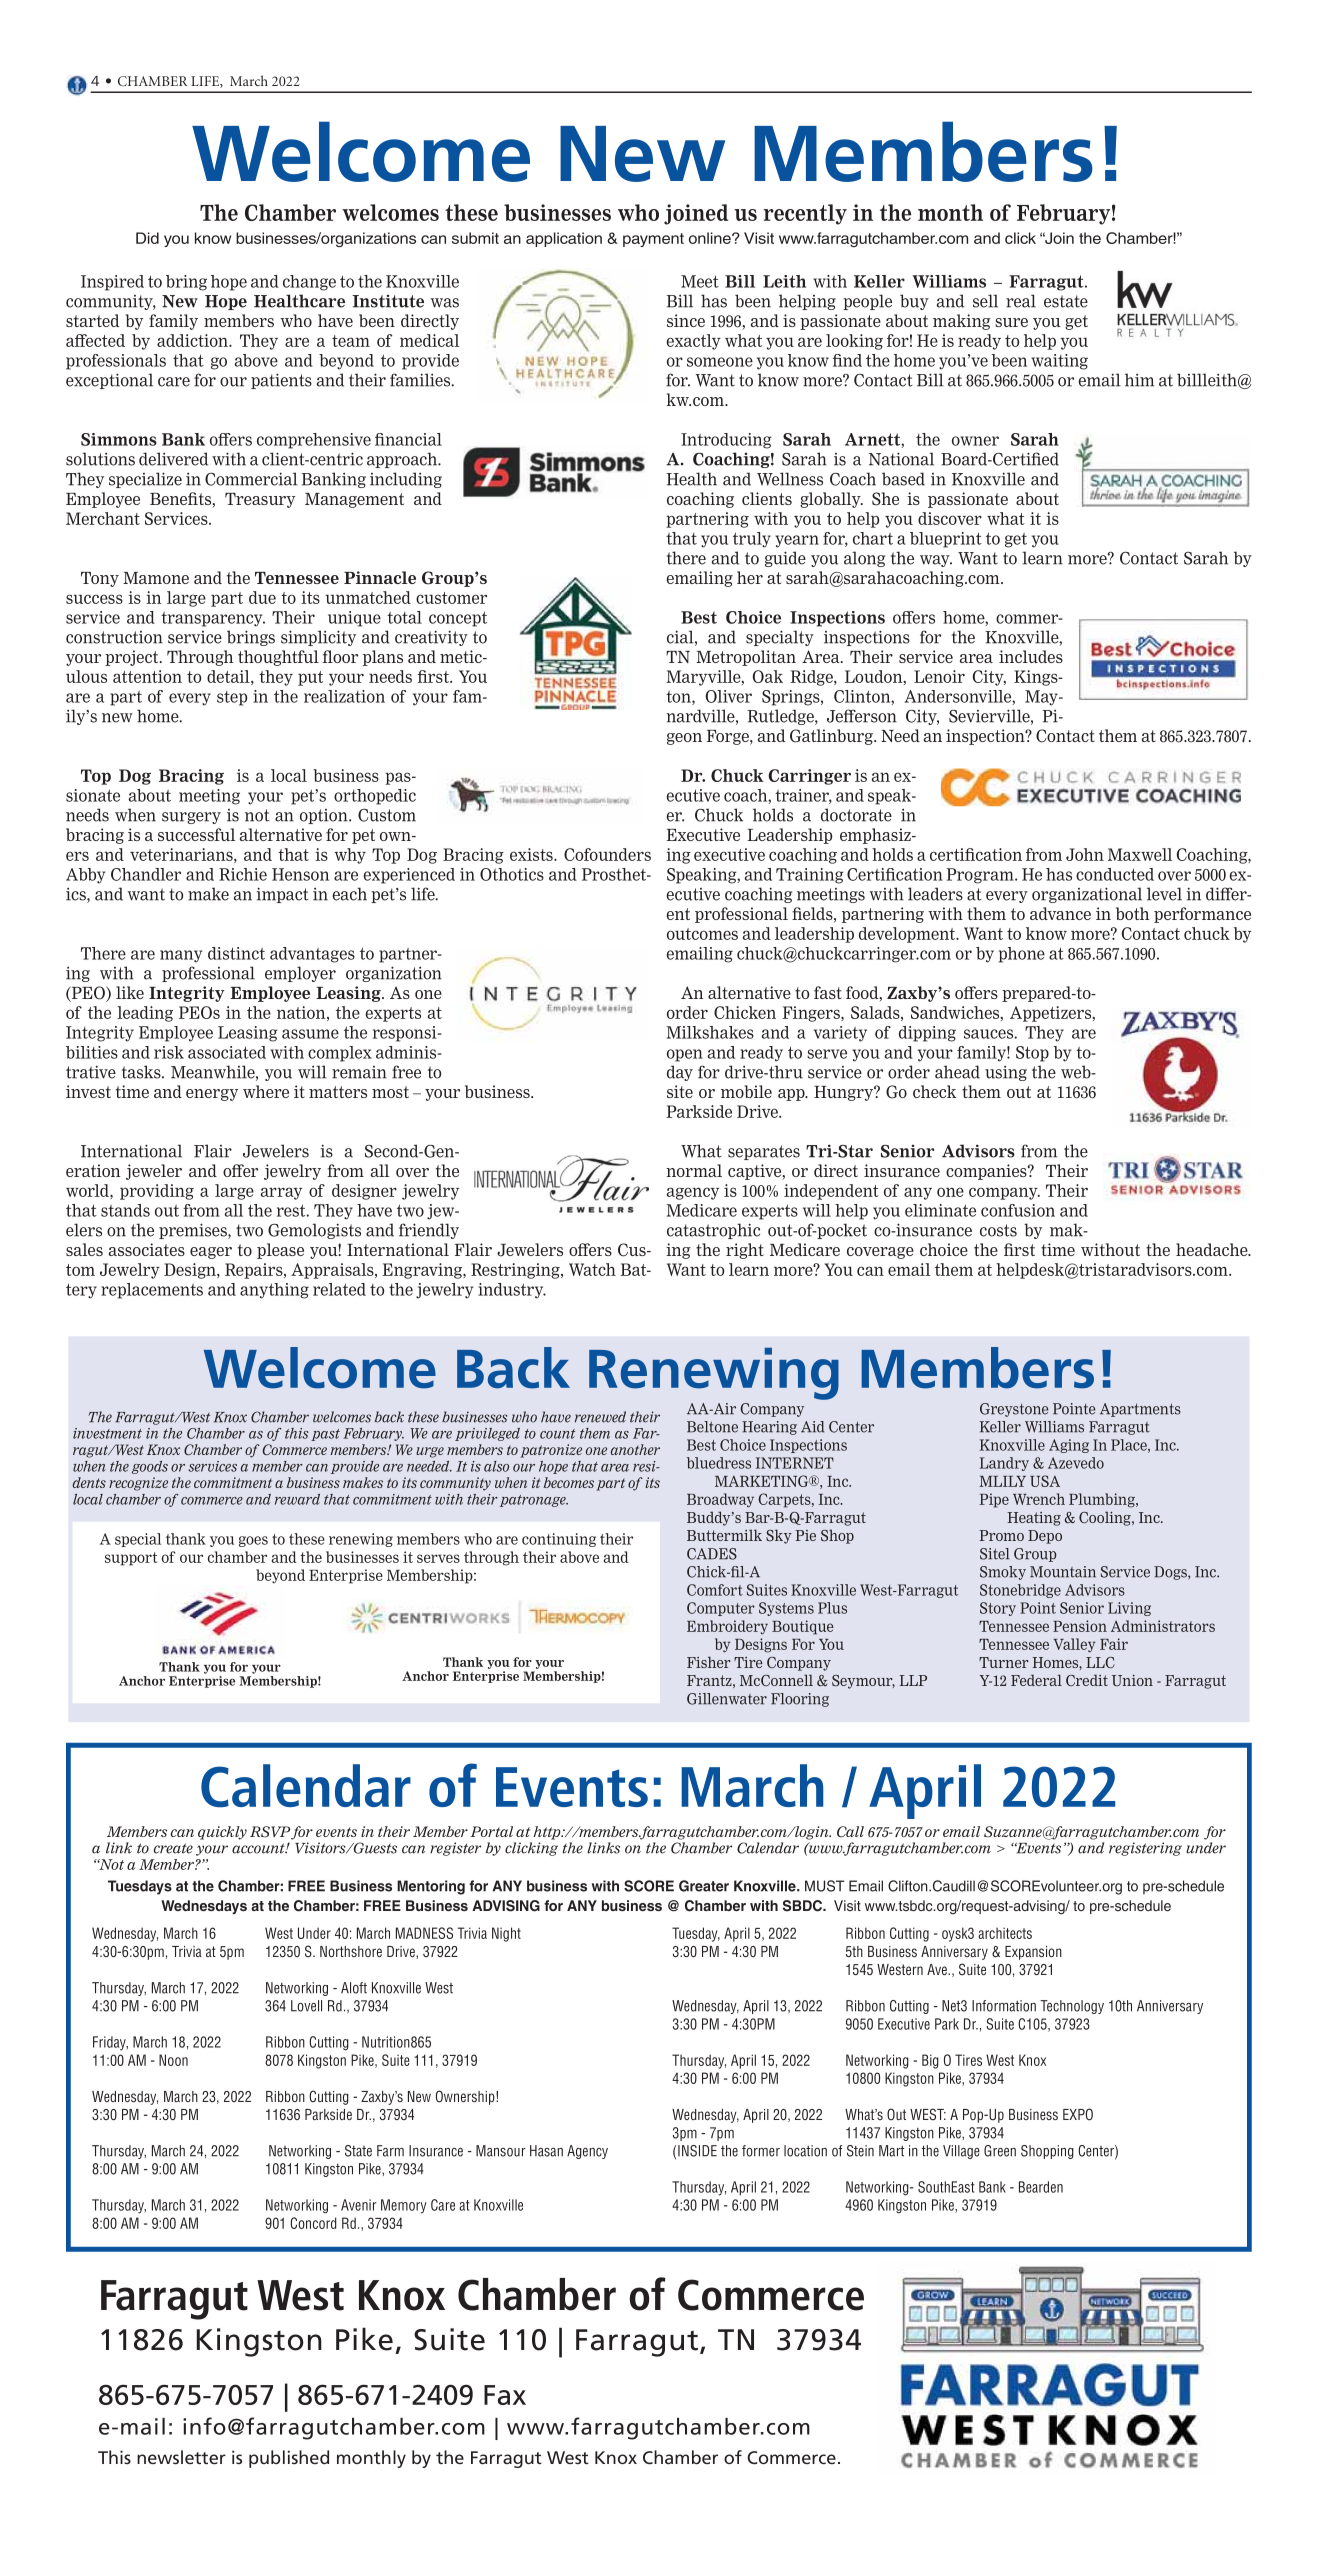  I want to click on addiction, so click(193, 340).
